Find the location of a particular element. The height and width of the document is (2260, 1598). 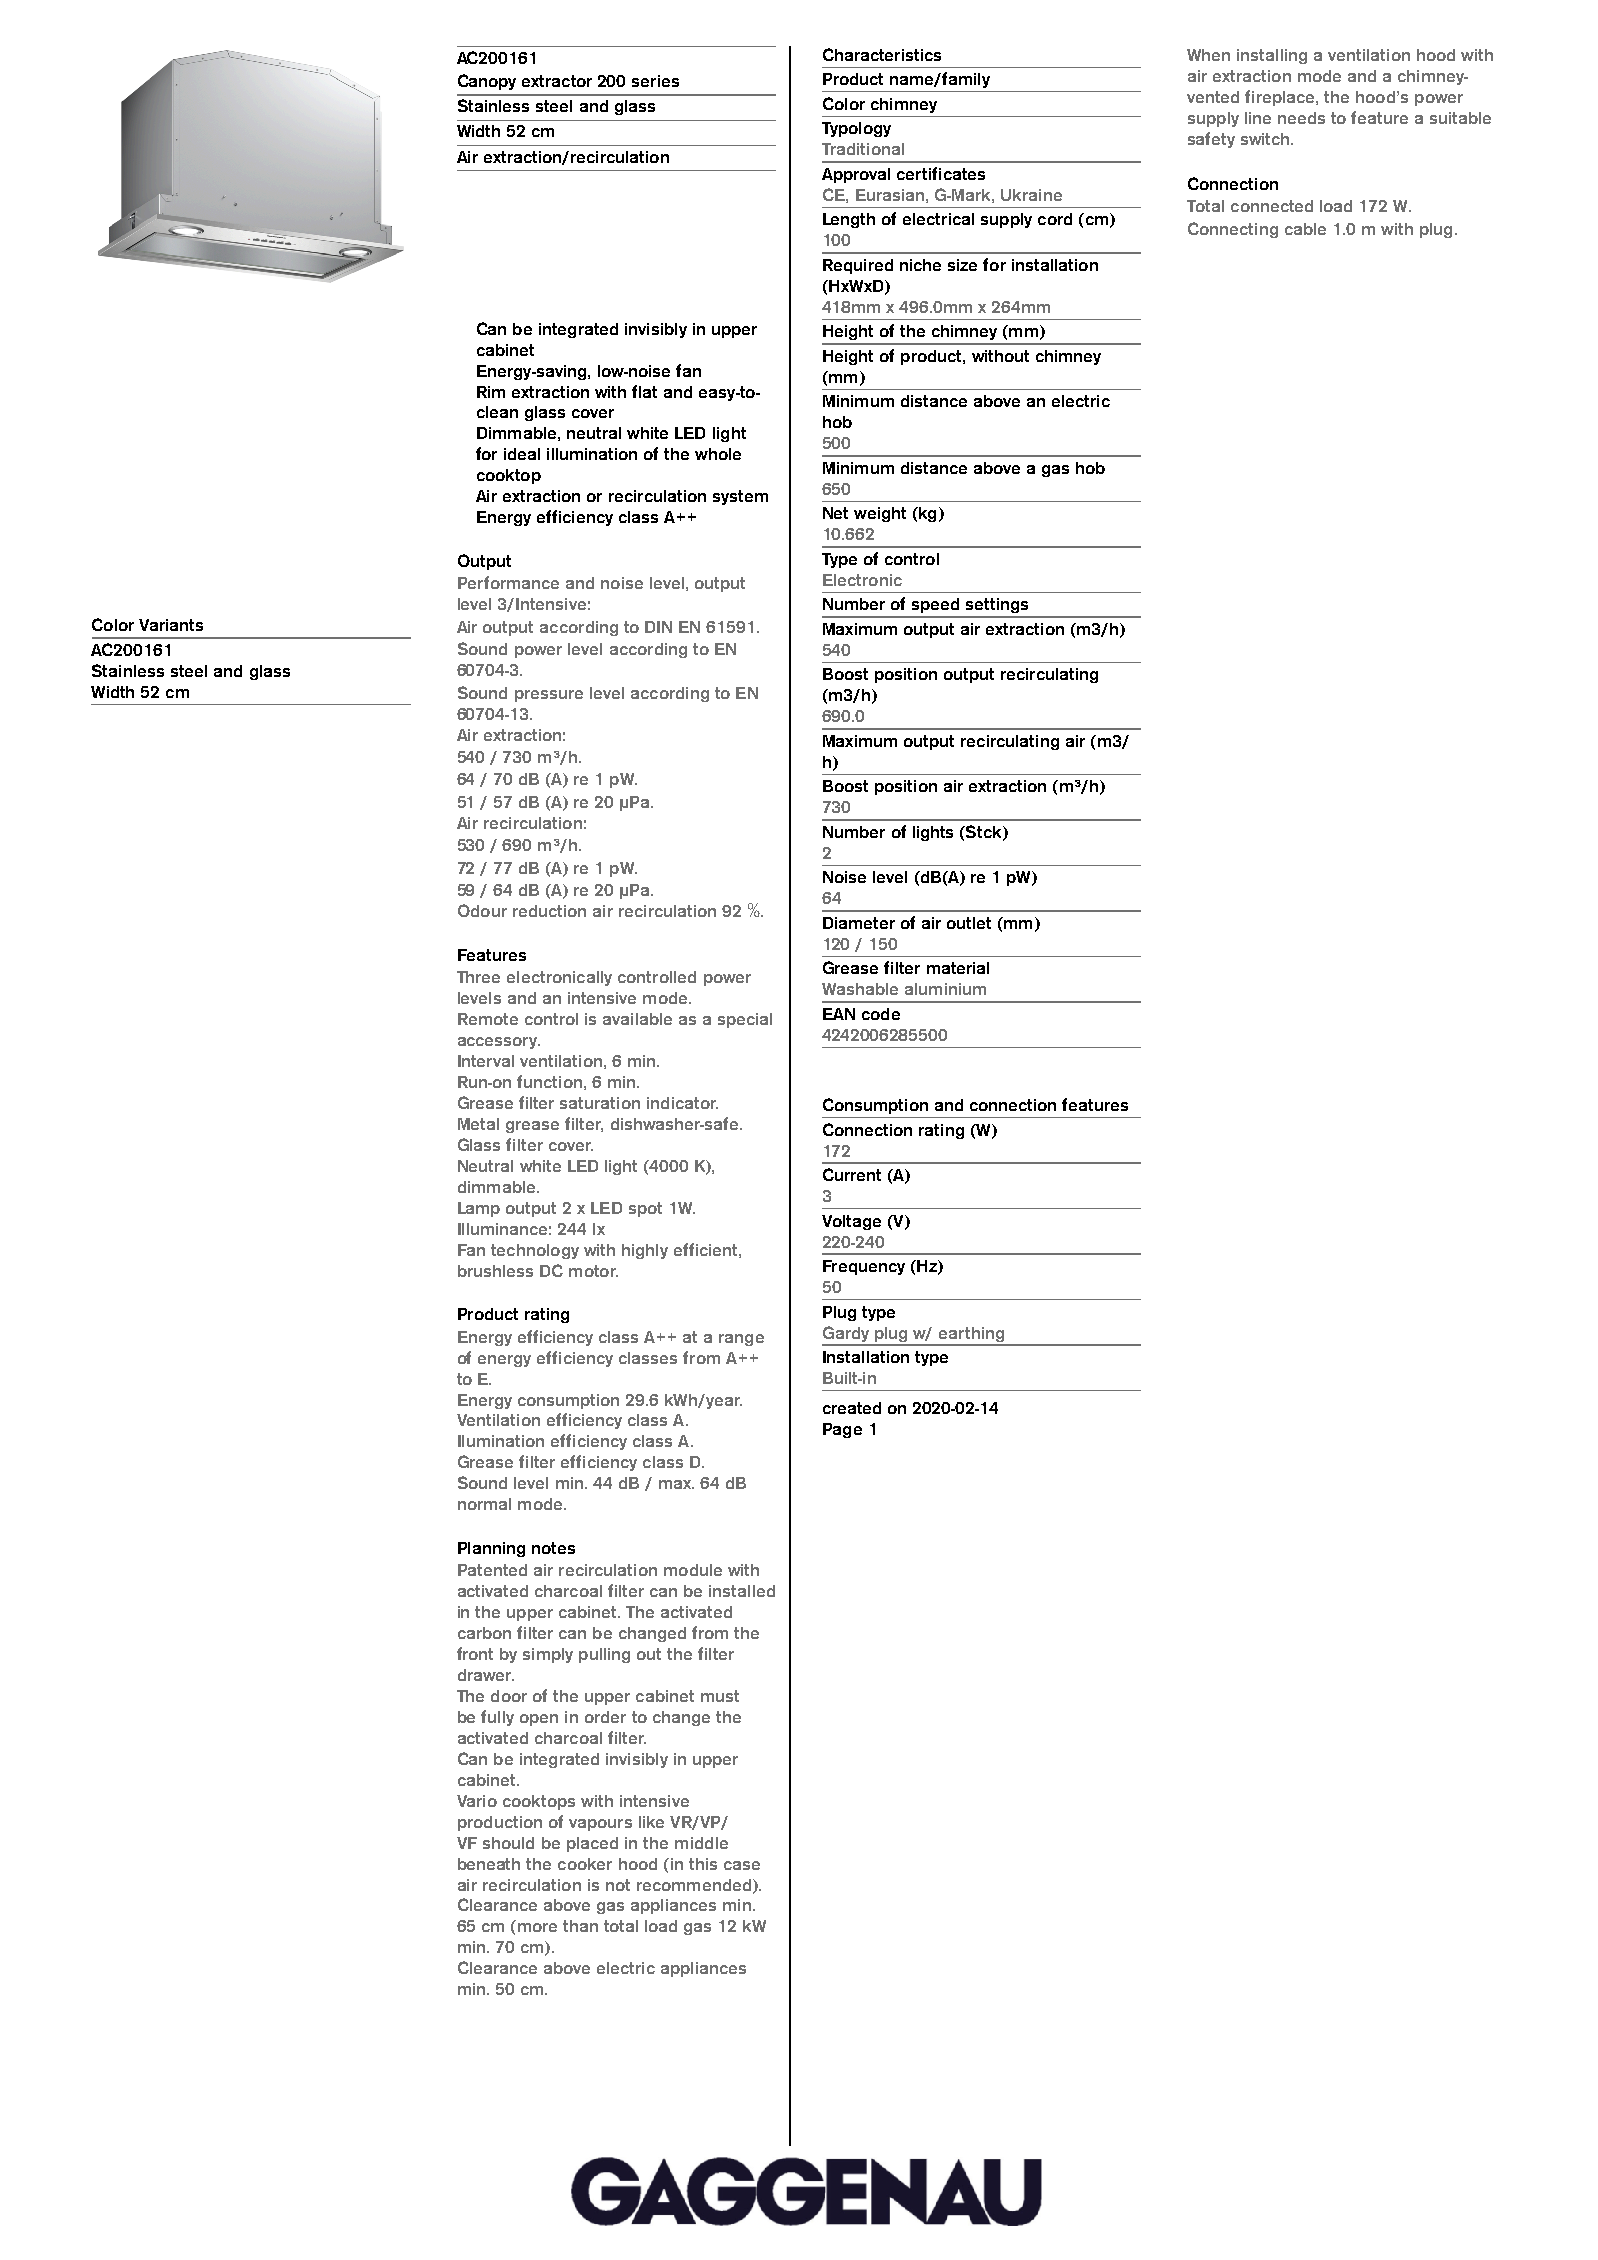

this is located at coordinates (703, 1864).
